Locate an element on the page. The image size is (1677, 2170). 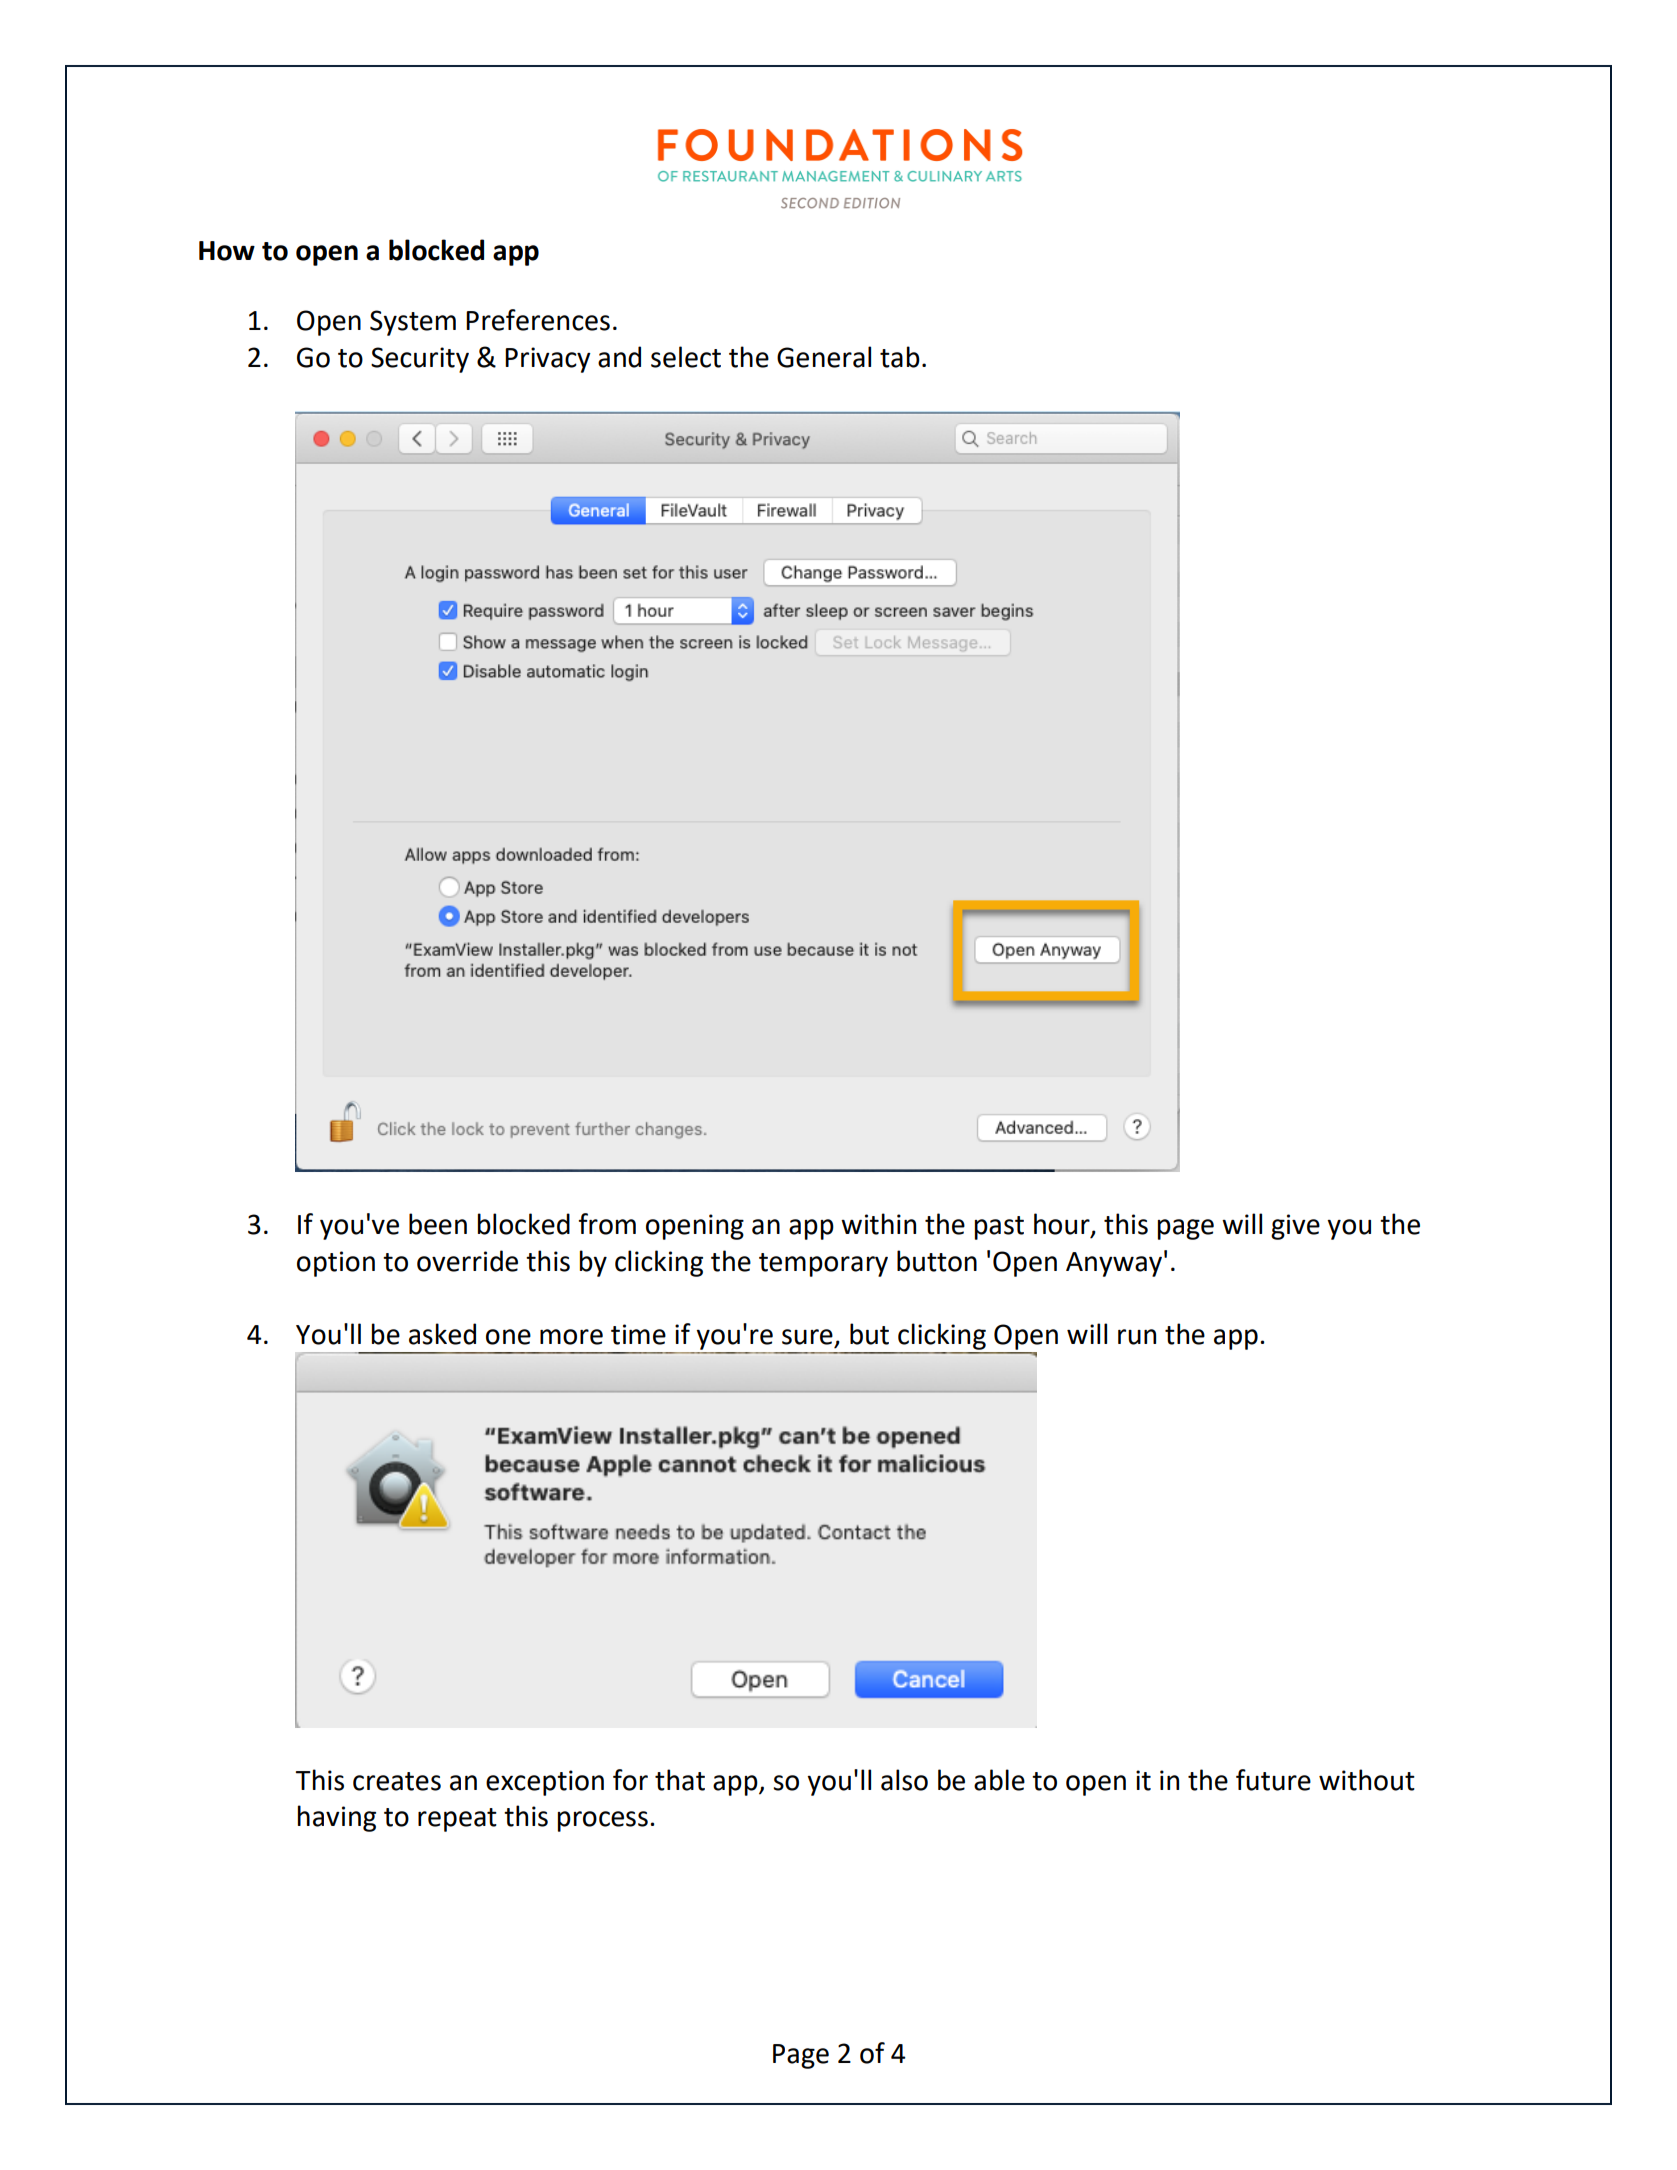
General is located at coordinates (824, 357).
